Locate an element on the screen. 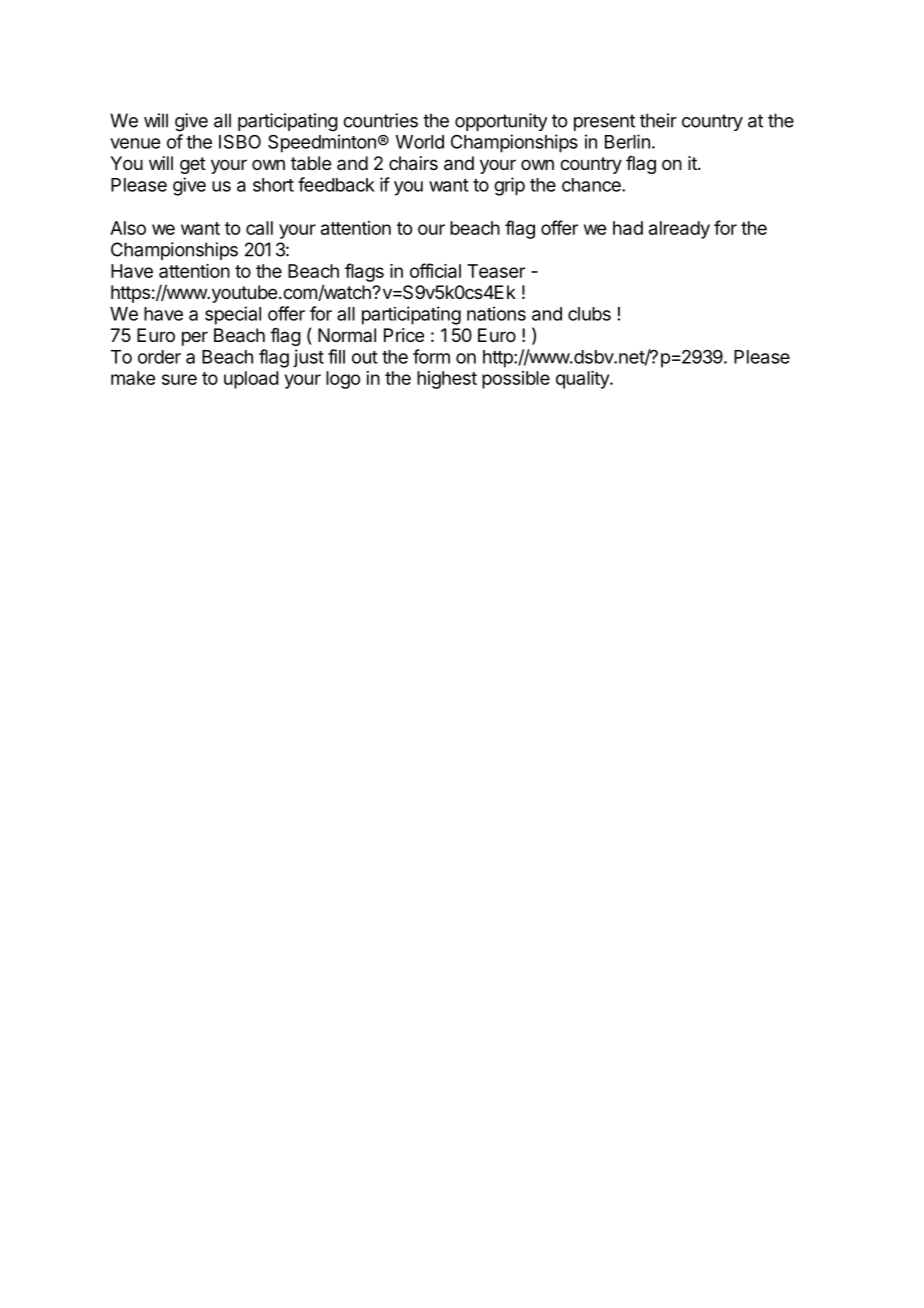  sure is located at coordinates (179, 379).
